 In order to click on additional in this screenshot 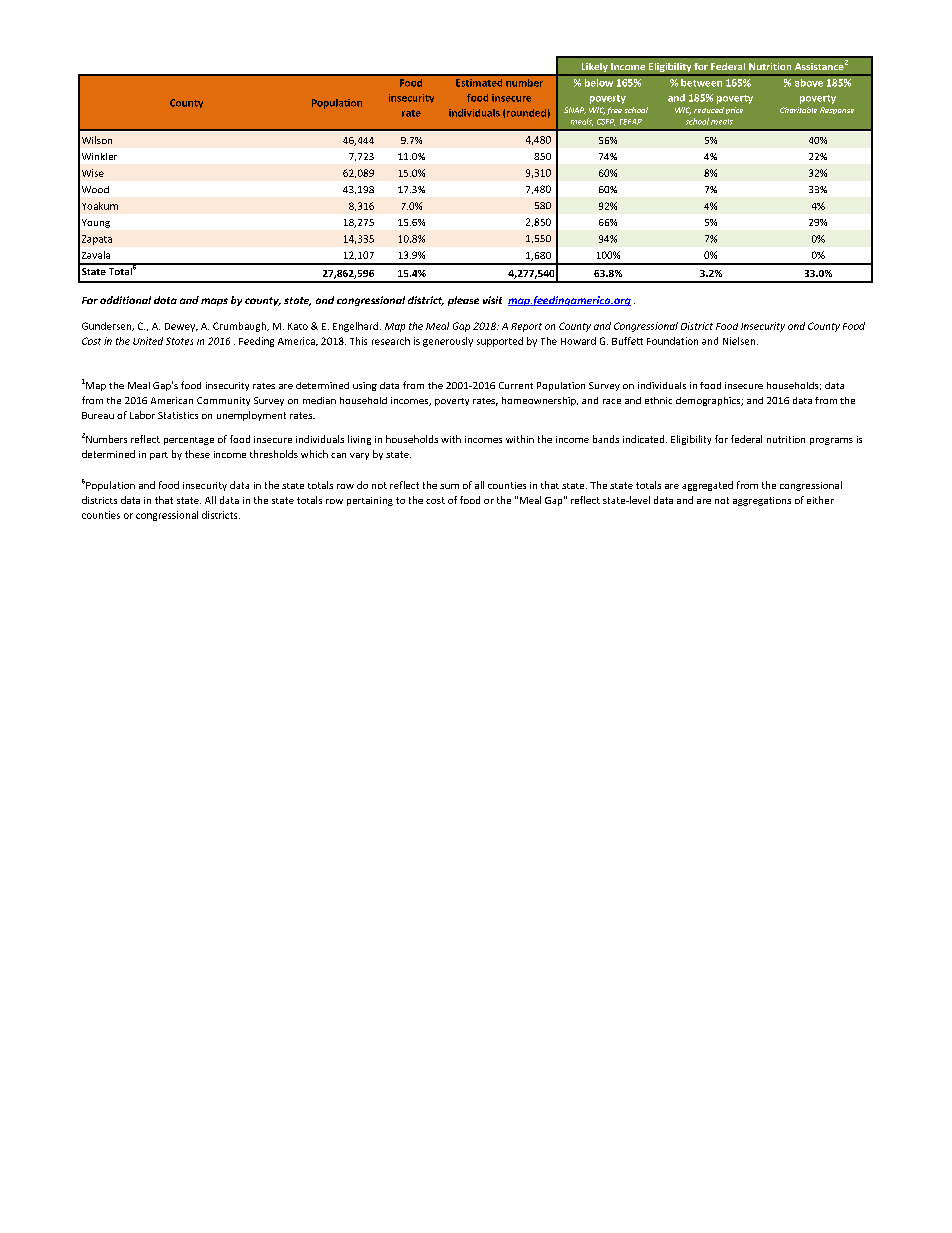, I will do `click(125, 300)`.
